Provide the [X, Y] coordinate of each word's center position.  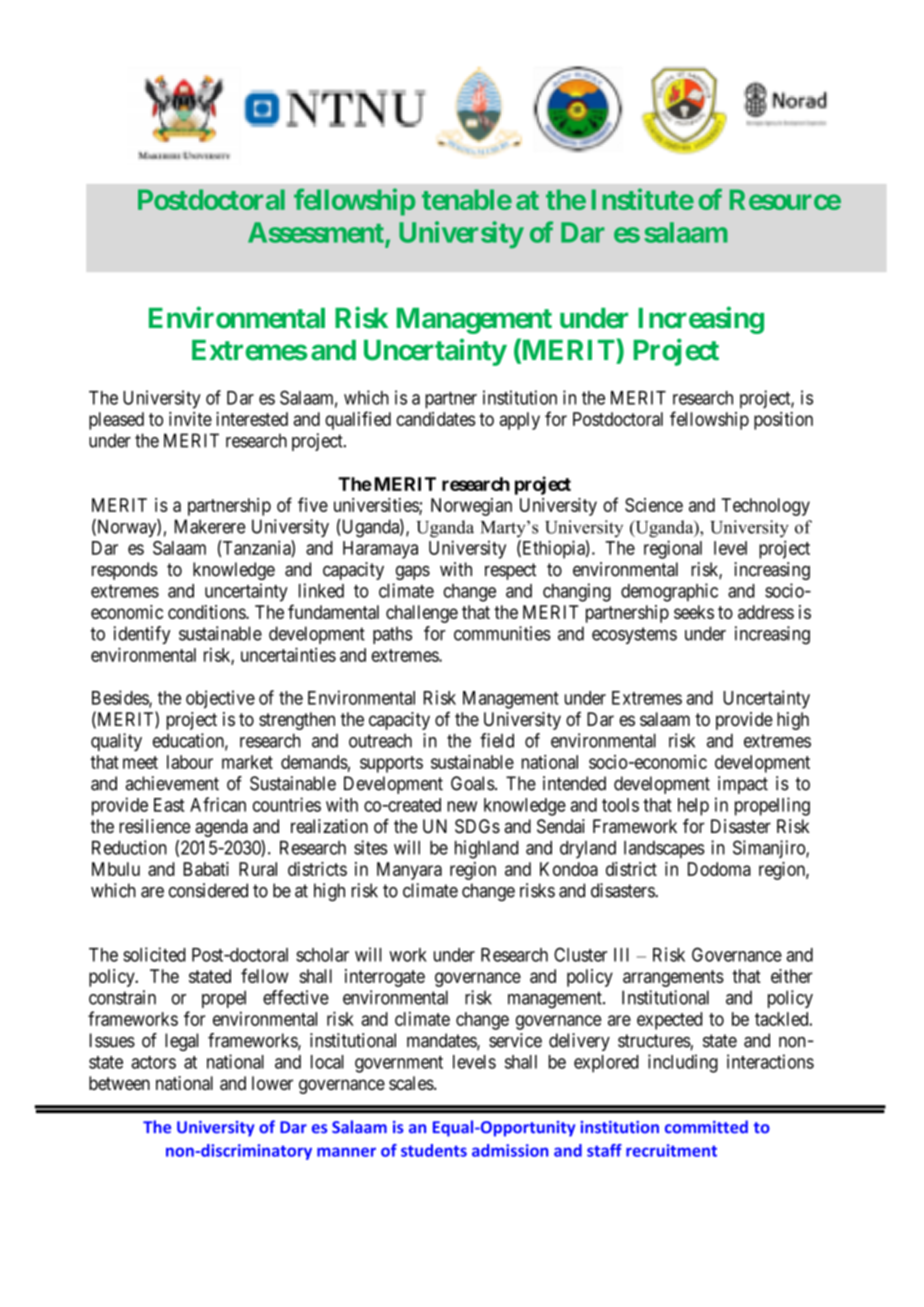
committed [706, 1127]
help [693, 807]
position [783, 421]
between [119, 1083]
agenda [221, 828]
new [462, 806]
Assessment [317, 233]
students [434, 1150]
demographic [669, 592]
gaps [413, 572]
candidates [435, 419]
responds [125, 571]
